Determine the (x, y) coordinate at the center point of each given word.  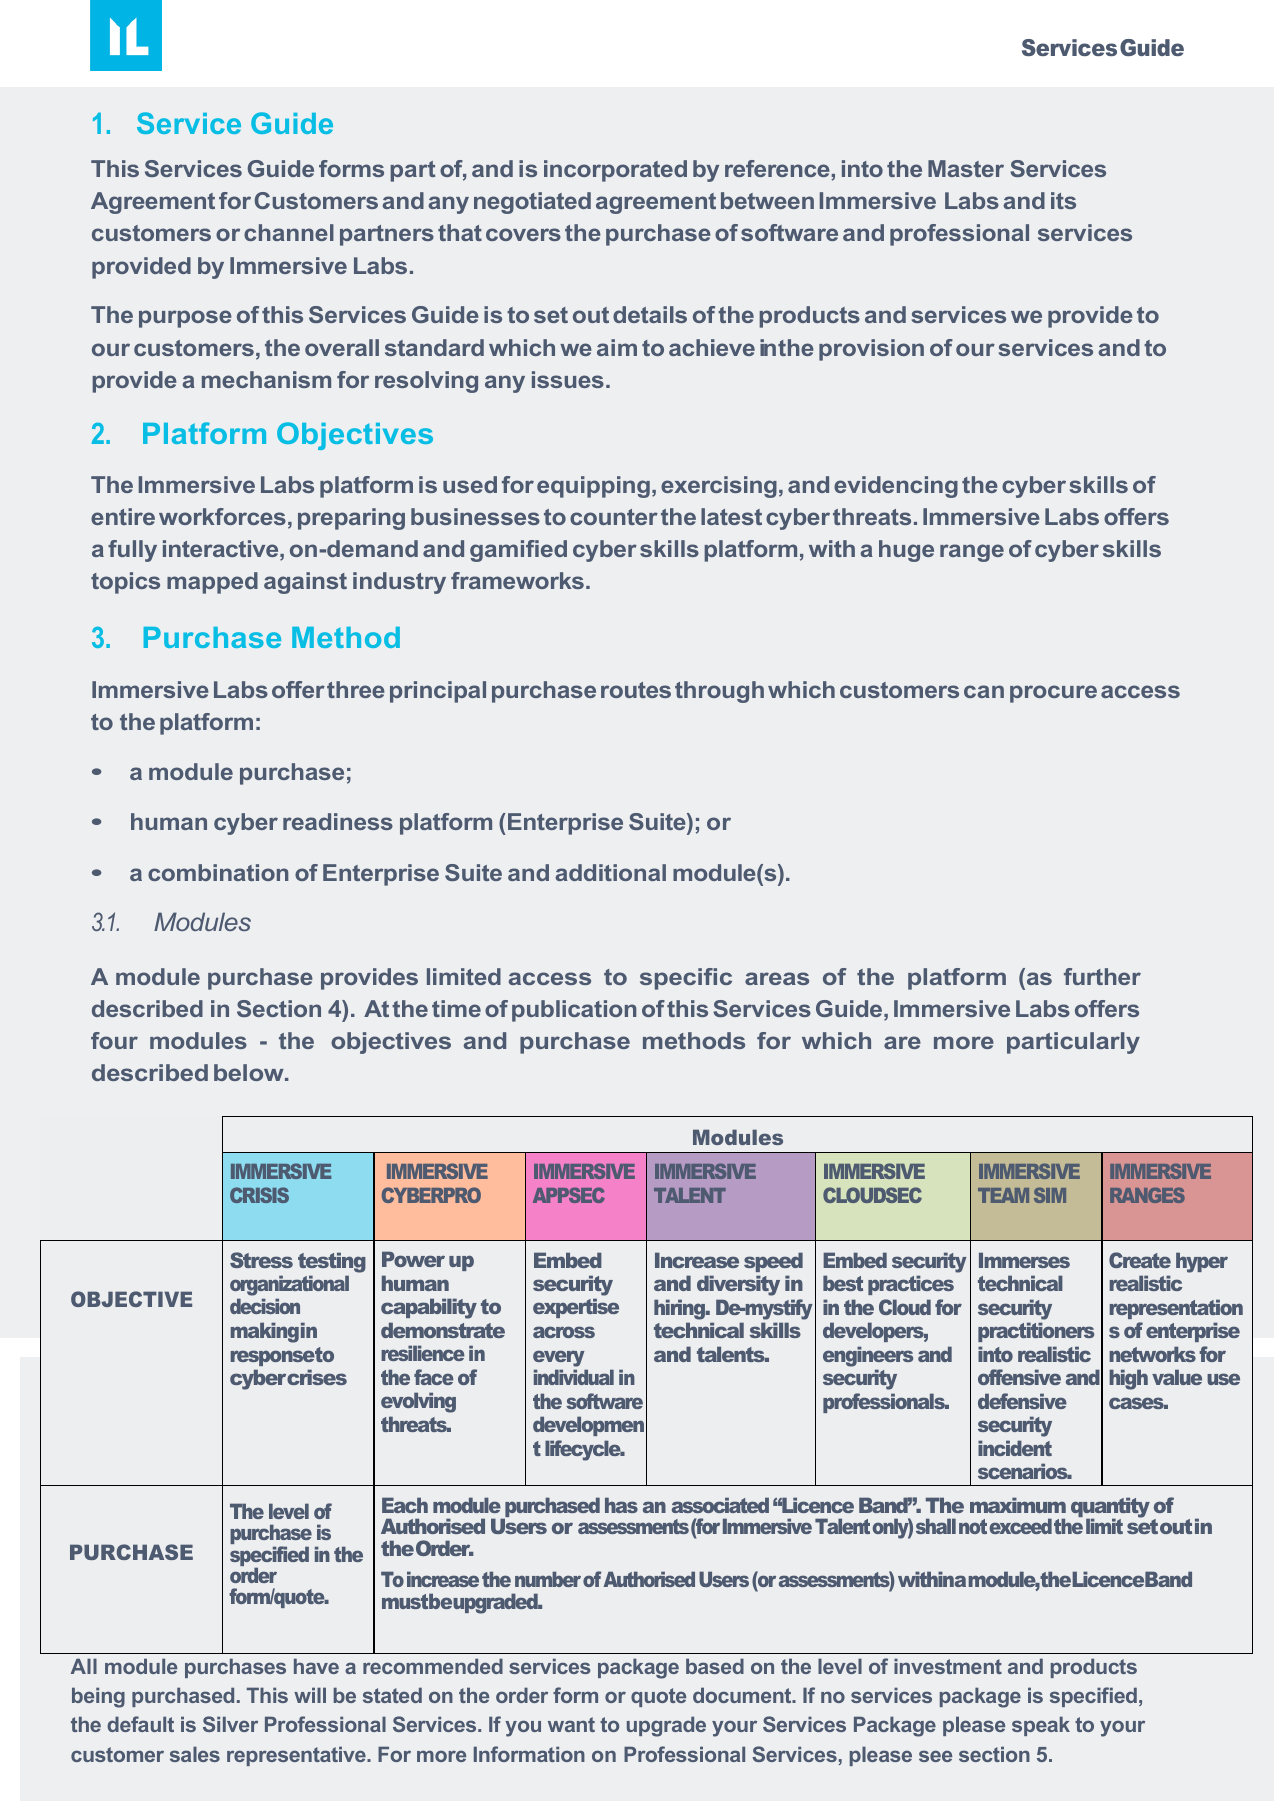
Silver (230, 1724)
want (571, 1724)
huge (906, 551)
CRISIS (259, 1195)
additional (610, 872)
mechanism (266, 379)
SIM (1050, 1195)
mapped (212, 583)
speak (1041, 1726)
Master (966, 168)
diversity (738, 1285)
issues (568, 379)
